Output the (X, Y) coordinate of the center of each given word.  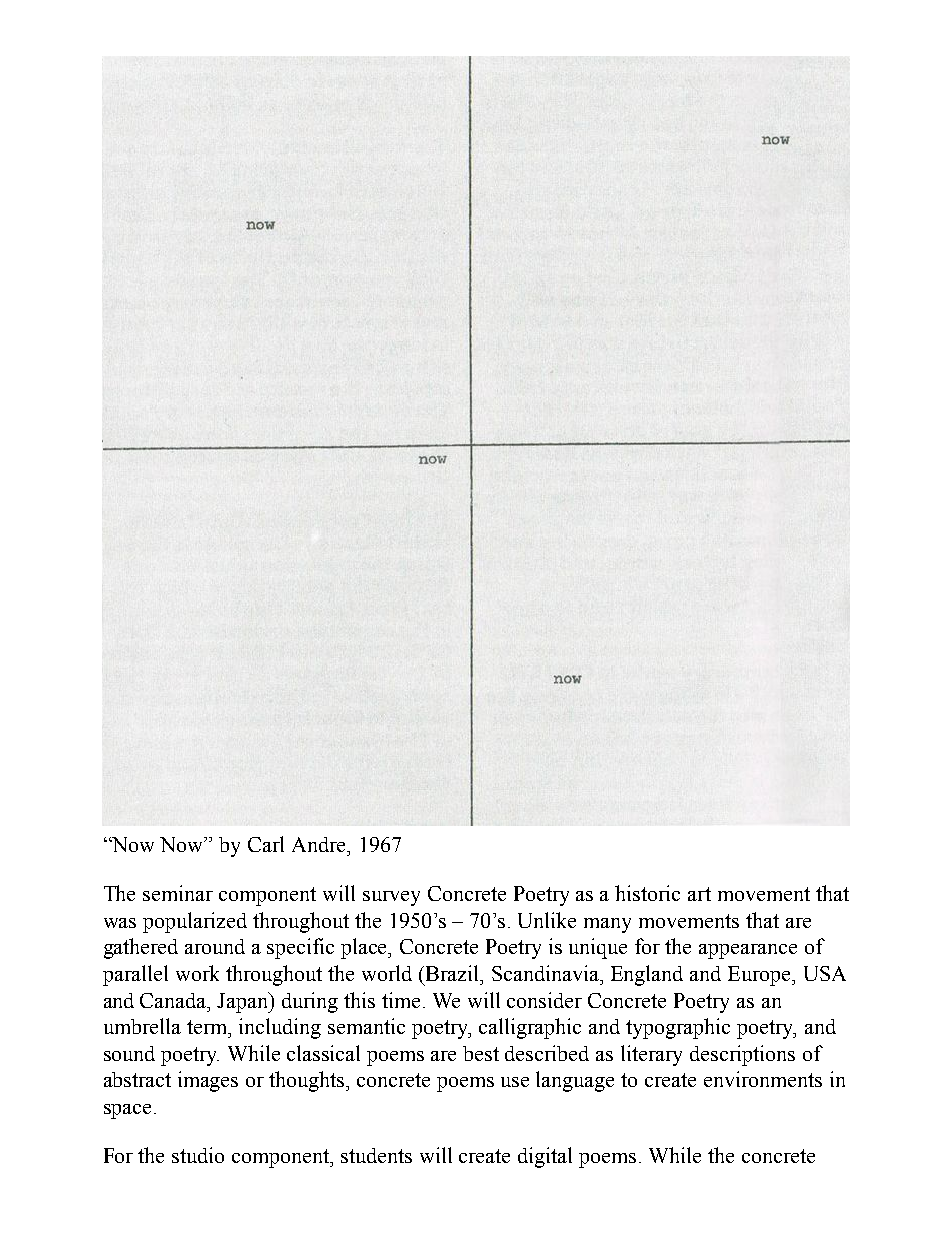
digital (545, 1157)
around (215, 946)
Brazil (454, 973)
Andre (320, 844)
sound (129, 1053)
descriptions (742, 1055)
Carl (266, 844)
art (699, 894)
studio (198, 1155)
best (481, 1053)
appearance (748, 951)
